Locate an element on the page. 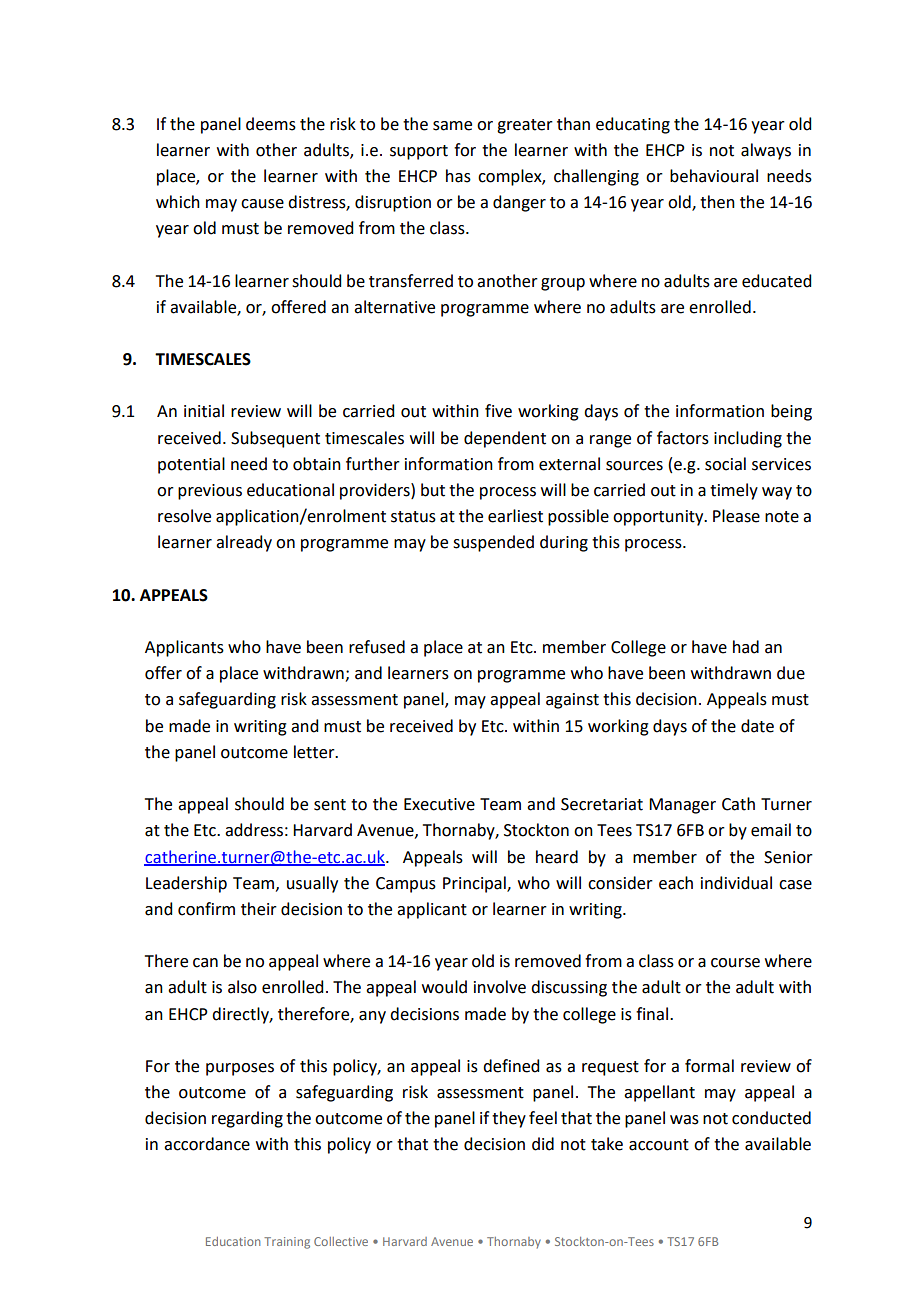  deems is located at coordinates (271, 124).
